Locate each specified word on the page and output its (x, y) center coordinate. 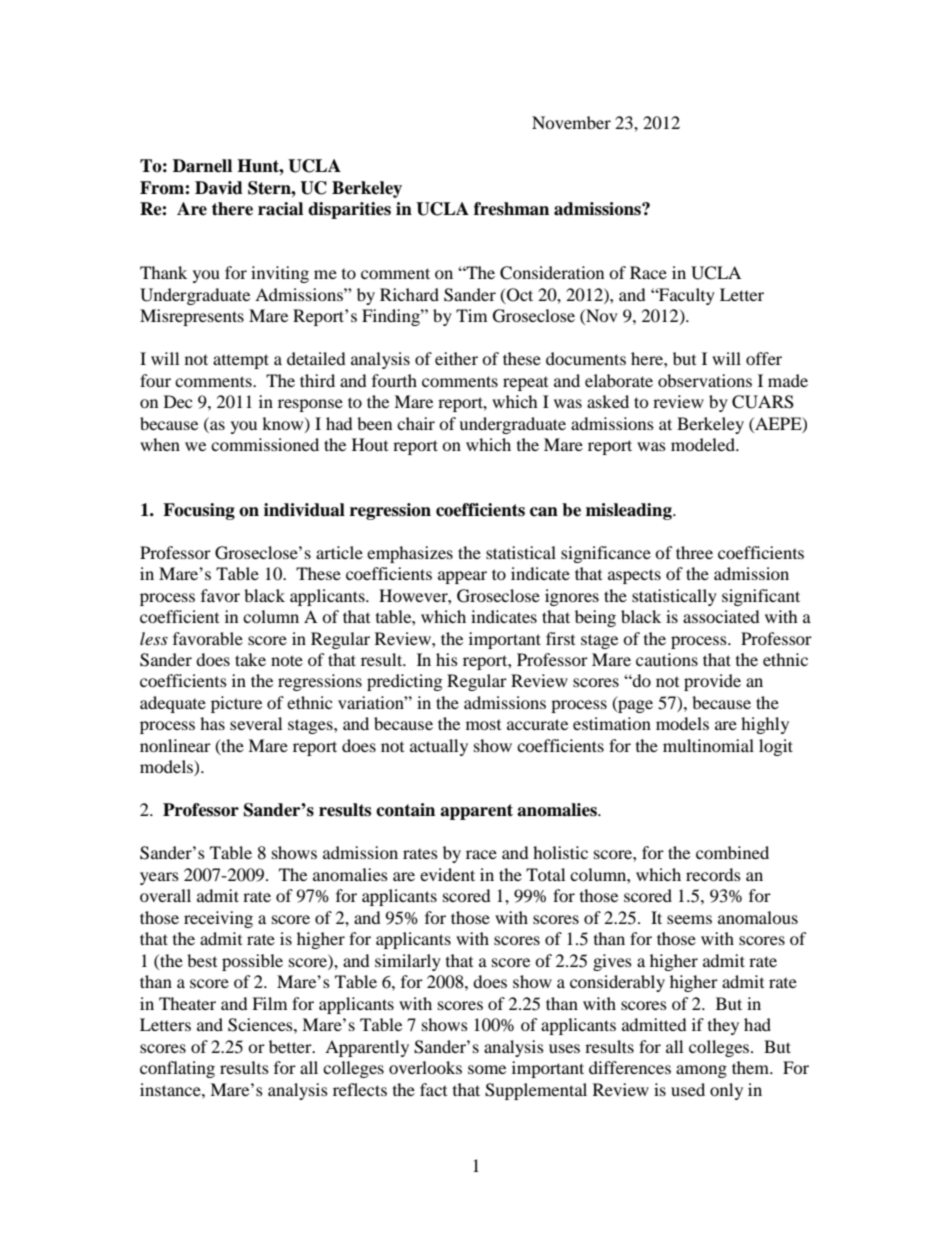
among (701, 1071)
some (487, 1069)
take (250, 659)
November (571, 122)
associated (721, 616)
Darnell (202, 166)
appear (462, 577)
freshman (511, 209)
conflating (177, 1069)
